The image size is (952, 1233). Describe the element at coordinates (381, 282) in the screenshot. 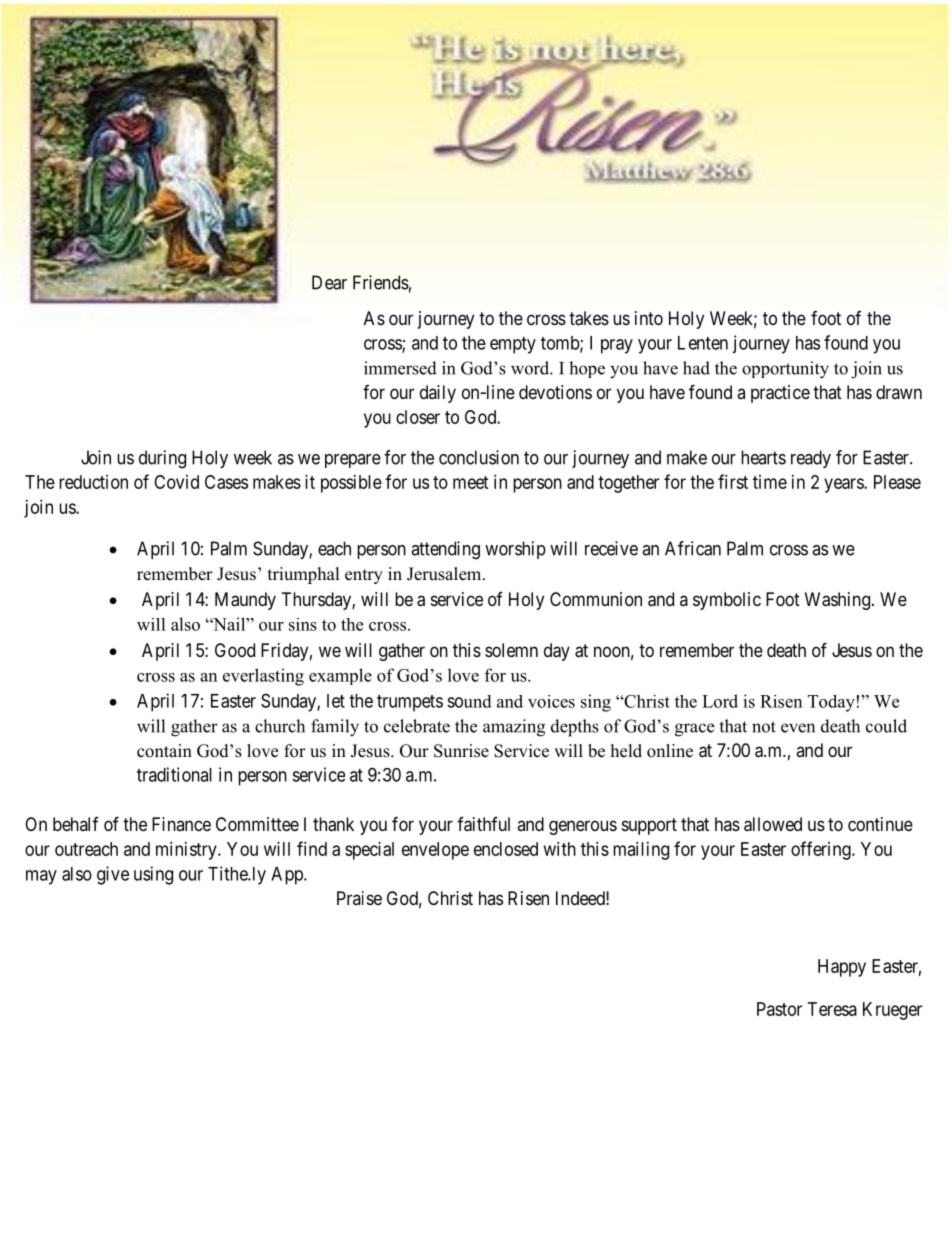

I see `Friends` at that location.
